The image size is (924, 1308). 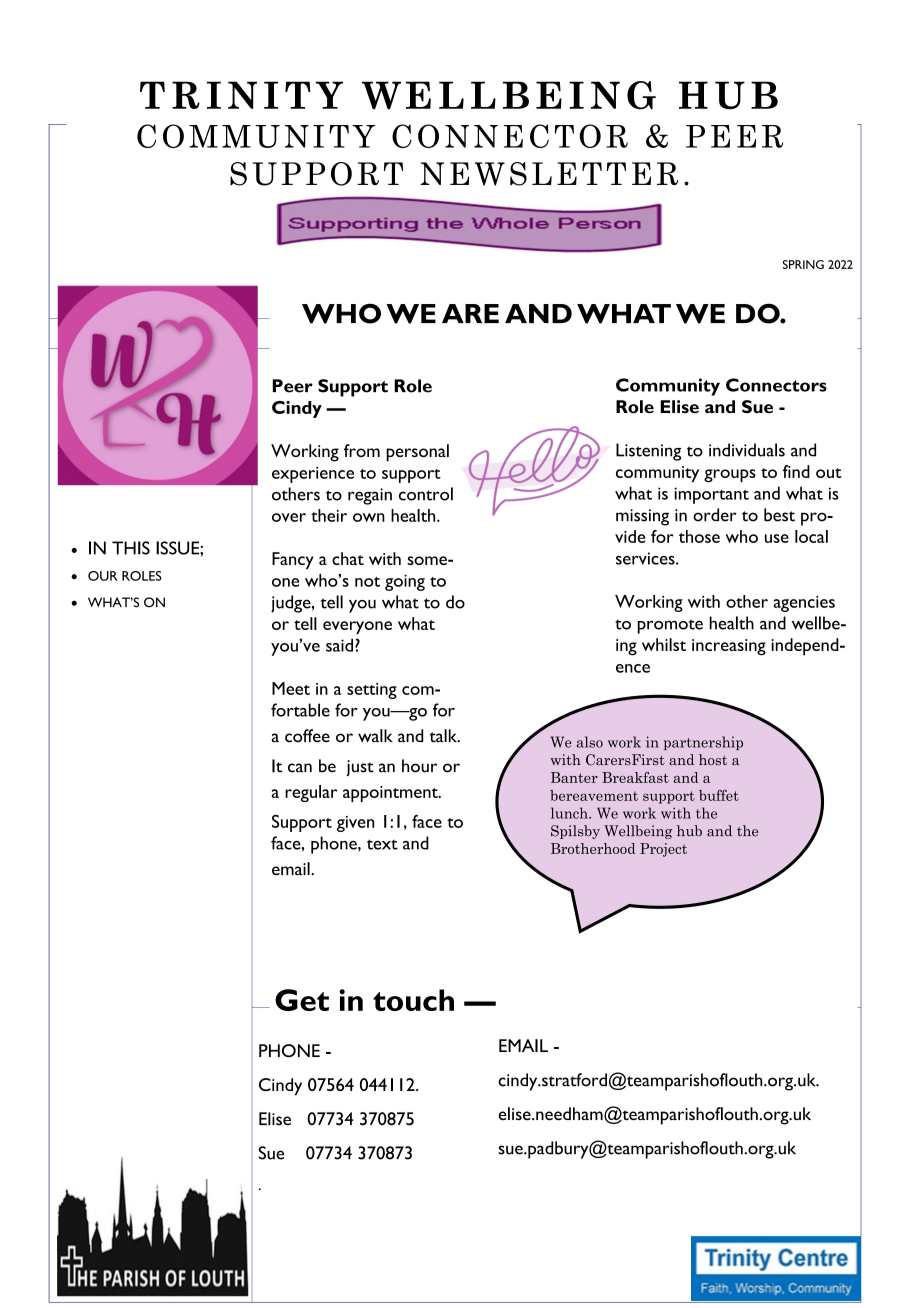 I want to click on regular, so click(x=311, y=793).
